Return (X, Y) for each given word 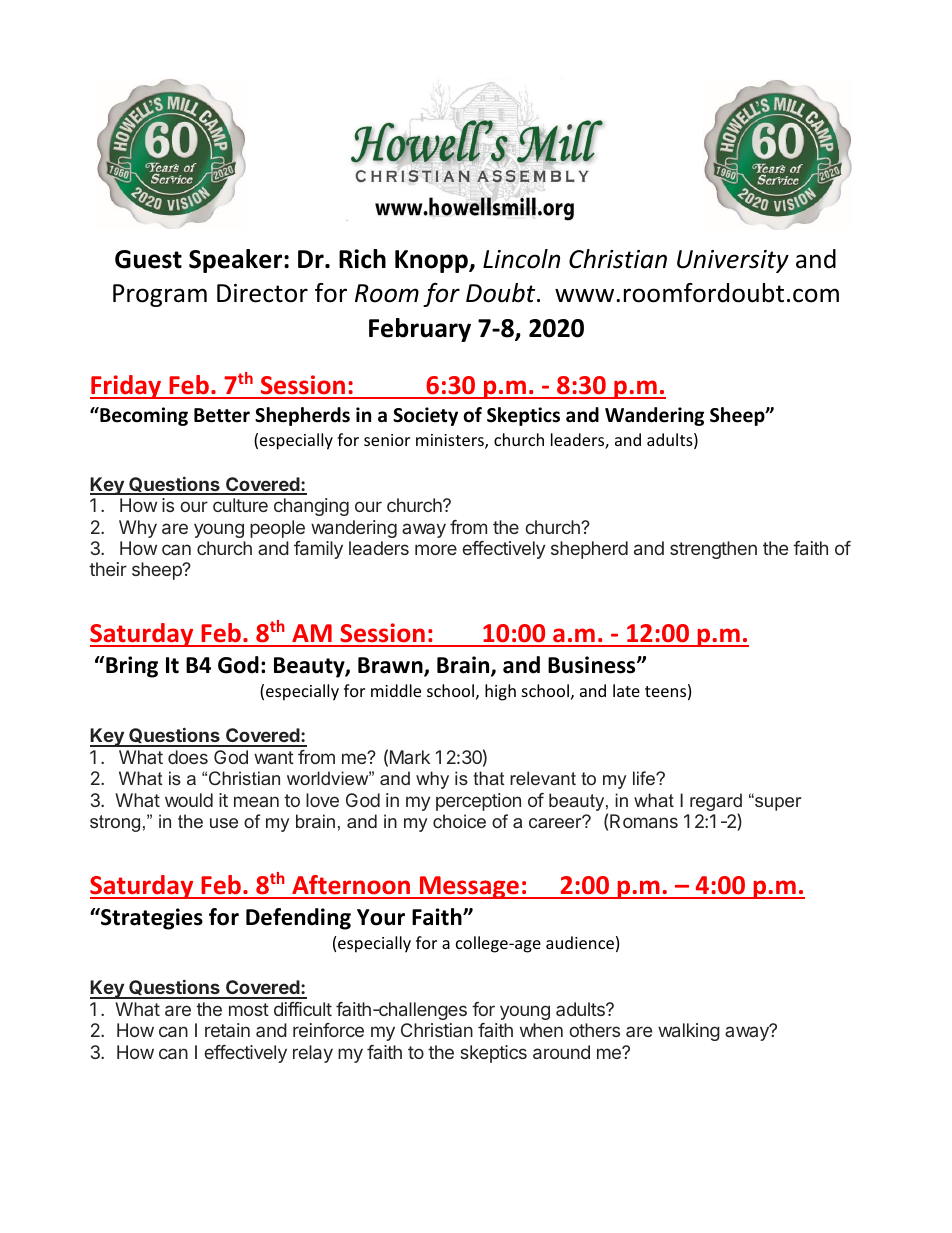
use (224, 823)
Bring (132, 667)
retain (227, 1030)
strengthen (713, 550)
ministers (451, 441)
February (420, 330)
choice (459, 821)
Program (160, 295)
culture (240, 505)
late (626, 690)
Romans (644, 821)
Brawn (391, 666)
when (541, 1030)
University (733, 261)
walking (689, 1032)
